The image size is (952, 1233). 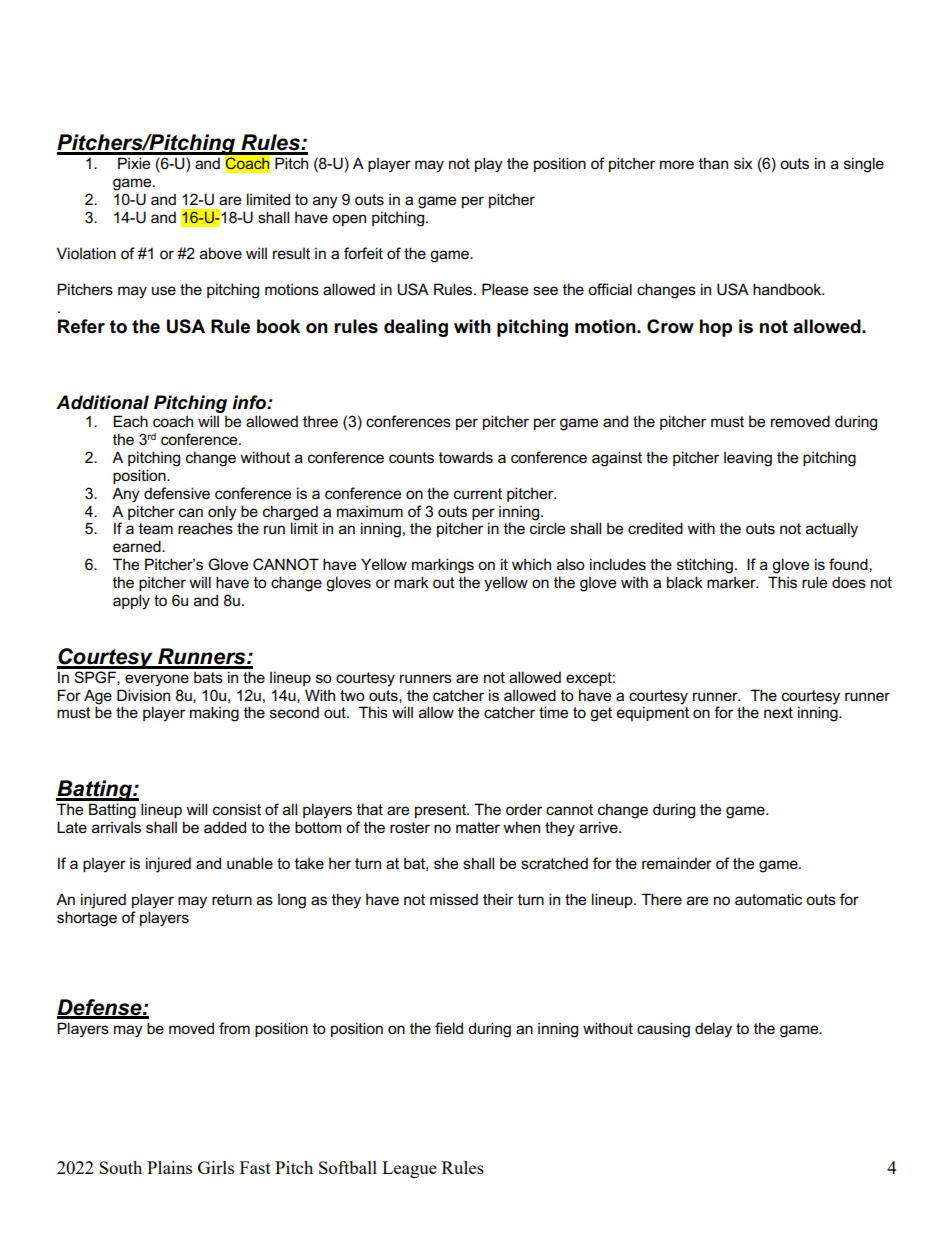 I want to click on shortage, so click(x=87, y=919).
